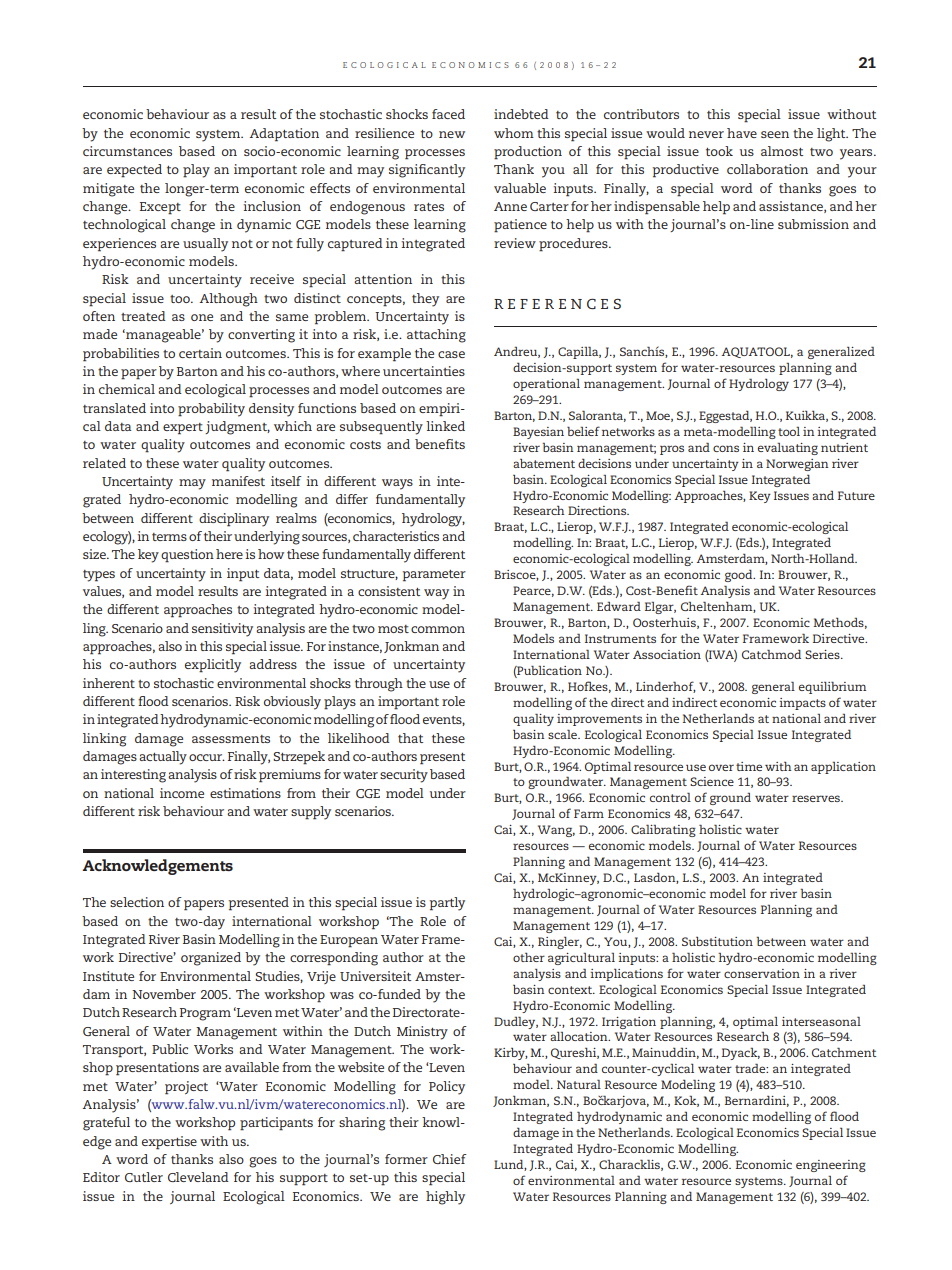 This image has height=1270, width=952. What do you see at coordinates (775, 134) in the image?
I see `seen` at bounding box center [775, 134].
